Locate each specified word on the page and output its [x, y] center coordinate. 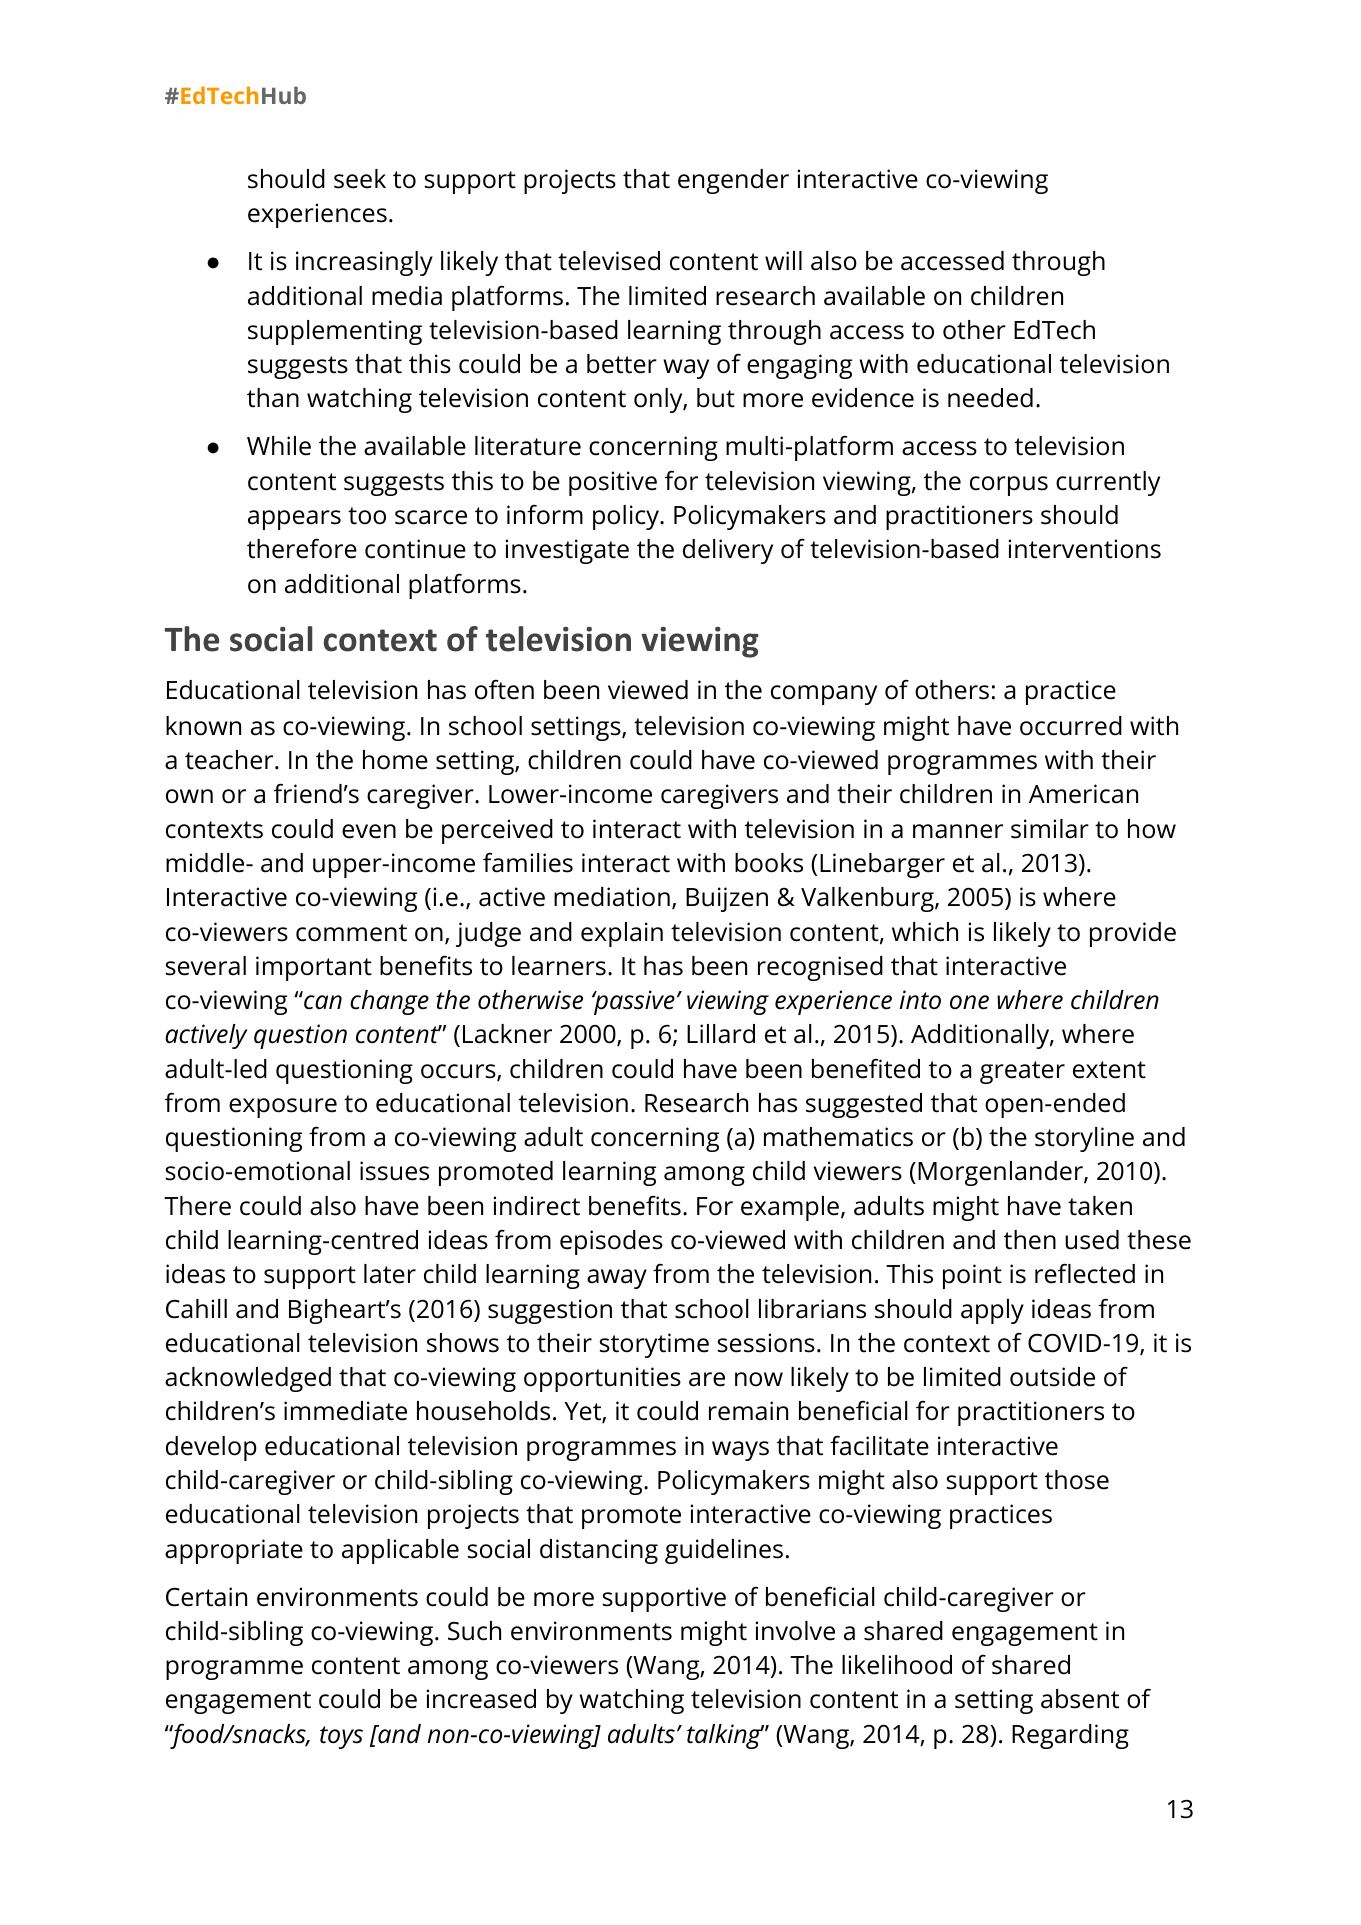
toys [341, 1737]
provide [1133, 934]
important [314, 968]
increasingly [364, 263]
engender [733, 181]
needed [990, 398]
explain [622, 934]
